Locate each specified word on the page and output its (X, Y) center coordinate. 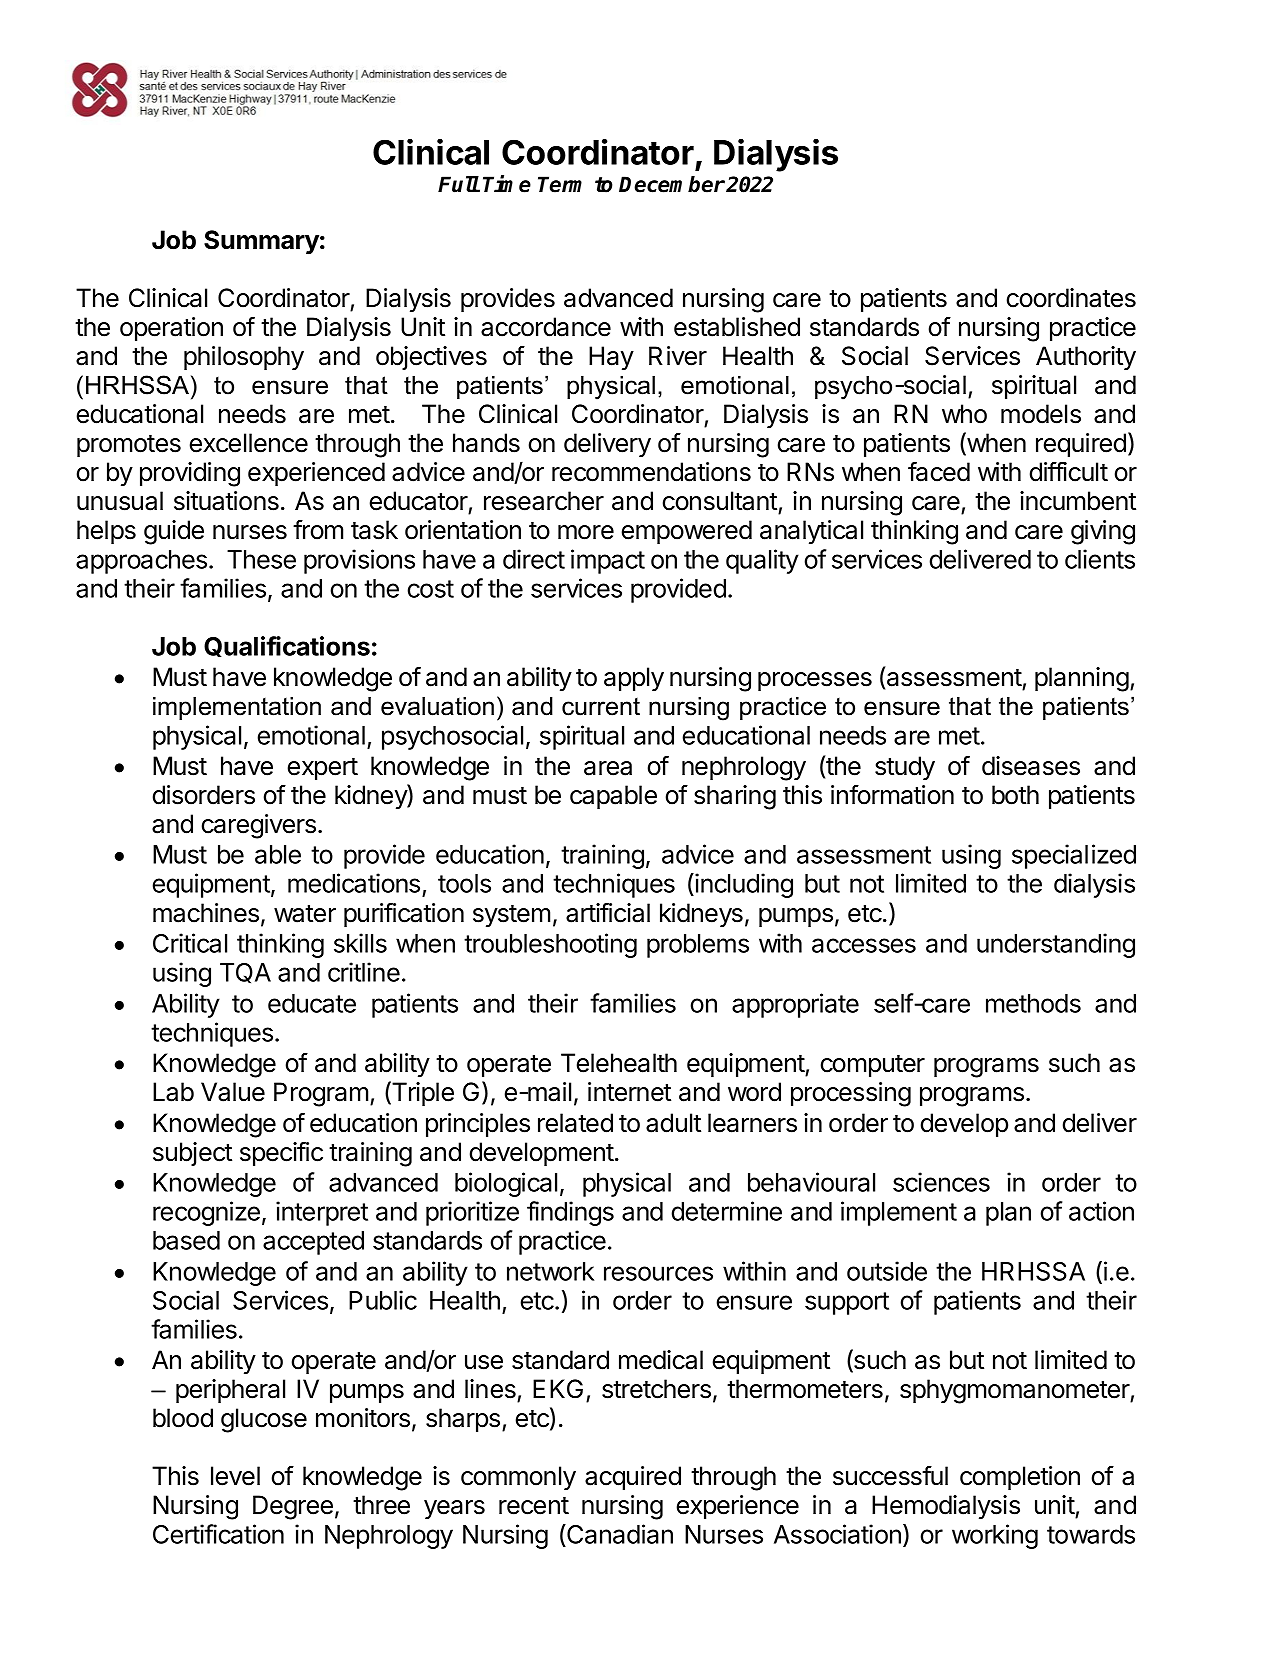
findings (570, 1213)
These (261, 559)
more (586, 532)
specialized (1074, 856)
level (235, 1476)
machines (206, 913)
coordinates (1071, 298)
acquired (633, 1478)
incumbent (1078, 501)
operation (171, 329)
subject (192, 1154)
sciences (941, 1182)
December (672, 184)
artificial (608, 913)
